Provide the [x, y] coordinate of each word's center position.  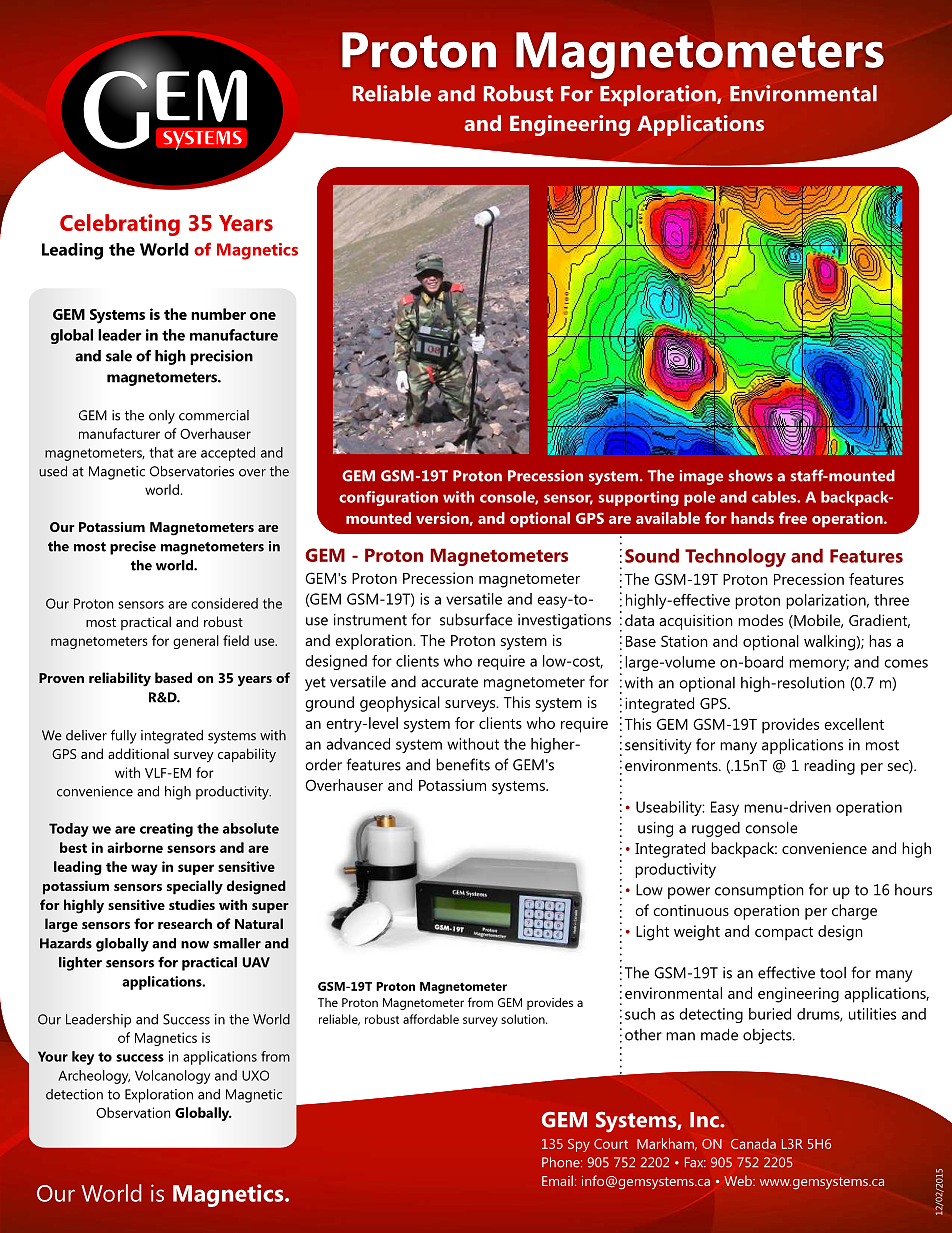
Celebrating [120, 225]
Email [557, 1180]
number [218, 314]
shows [750, 475]
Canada [753, 1143]
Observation [133, 1112]
